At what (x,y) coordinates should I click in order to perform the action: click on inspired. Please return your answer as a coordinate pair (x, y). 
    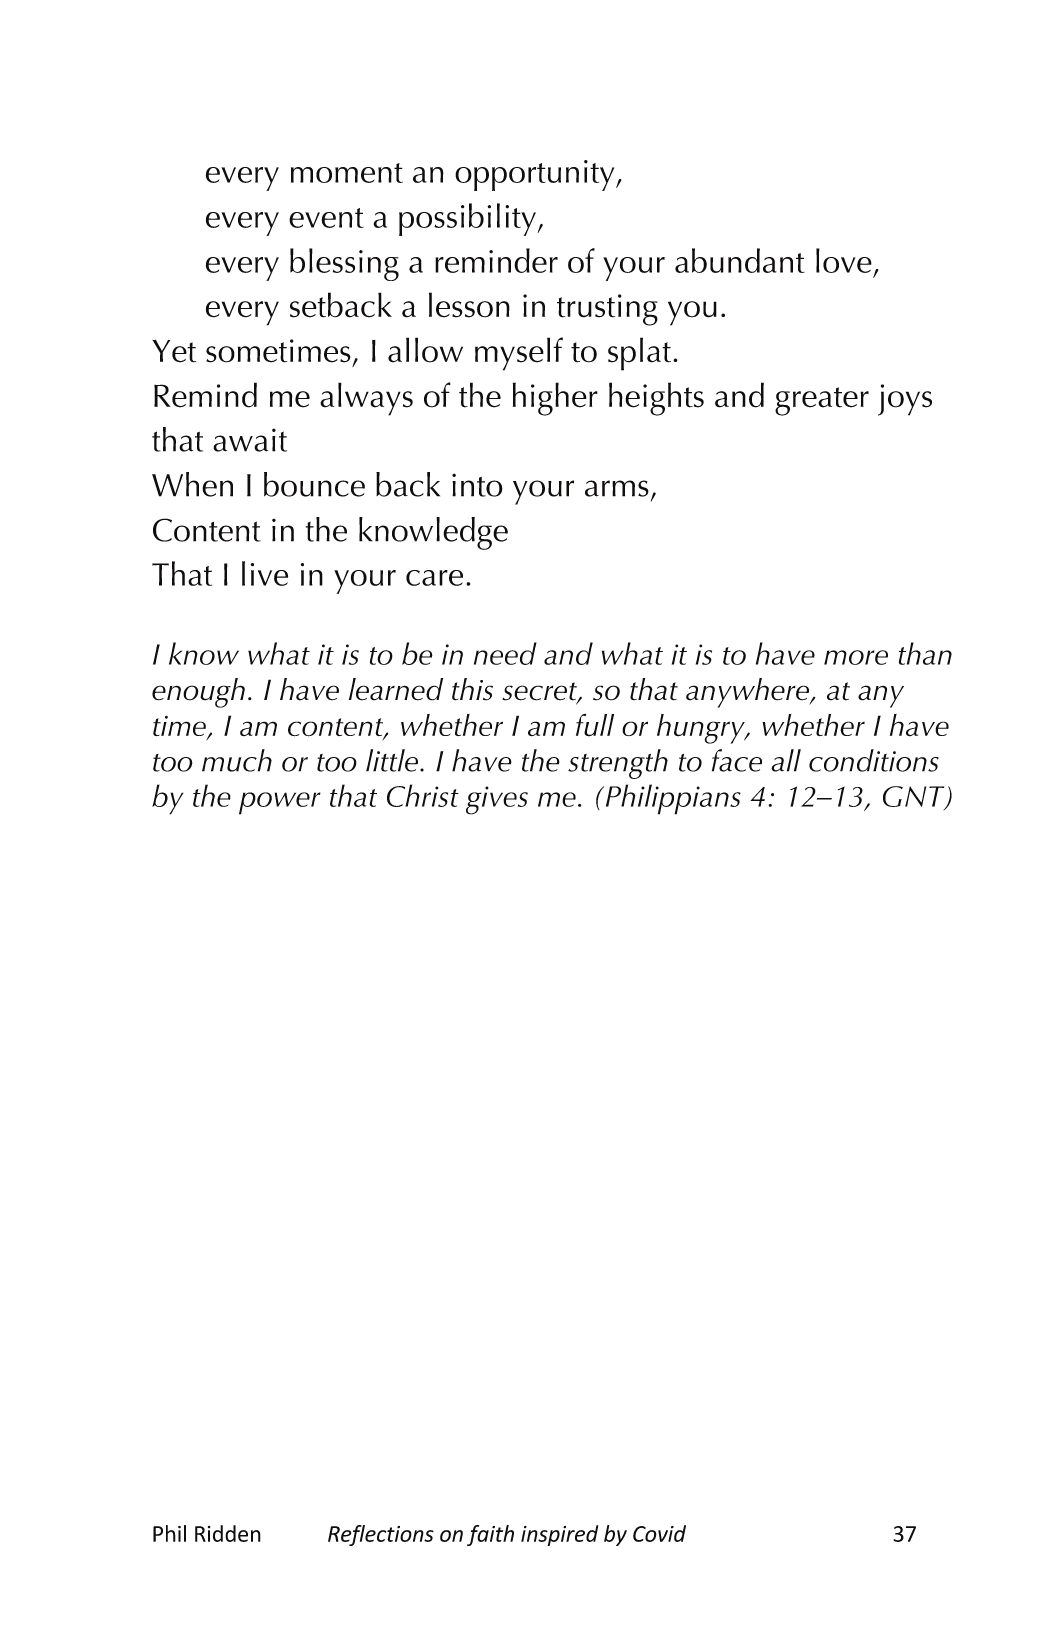
    Looking at the image, I should click on (559, 1535).
